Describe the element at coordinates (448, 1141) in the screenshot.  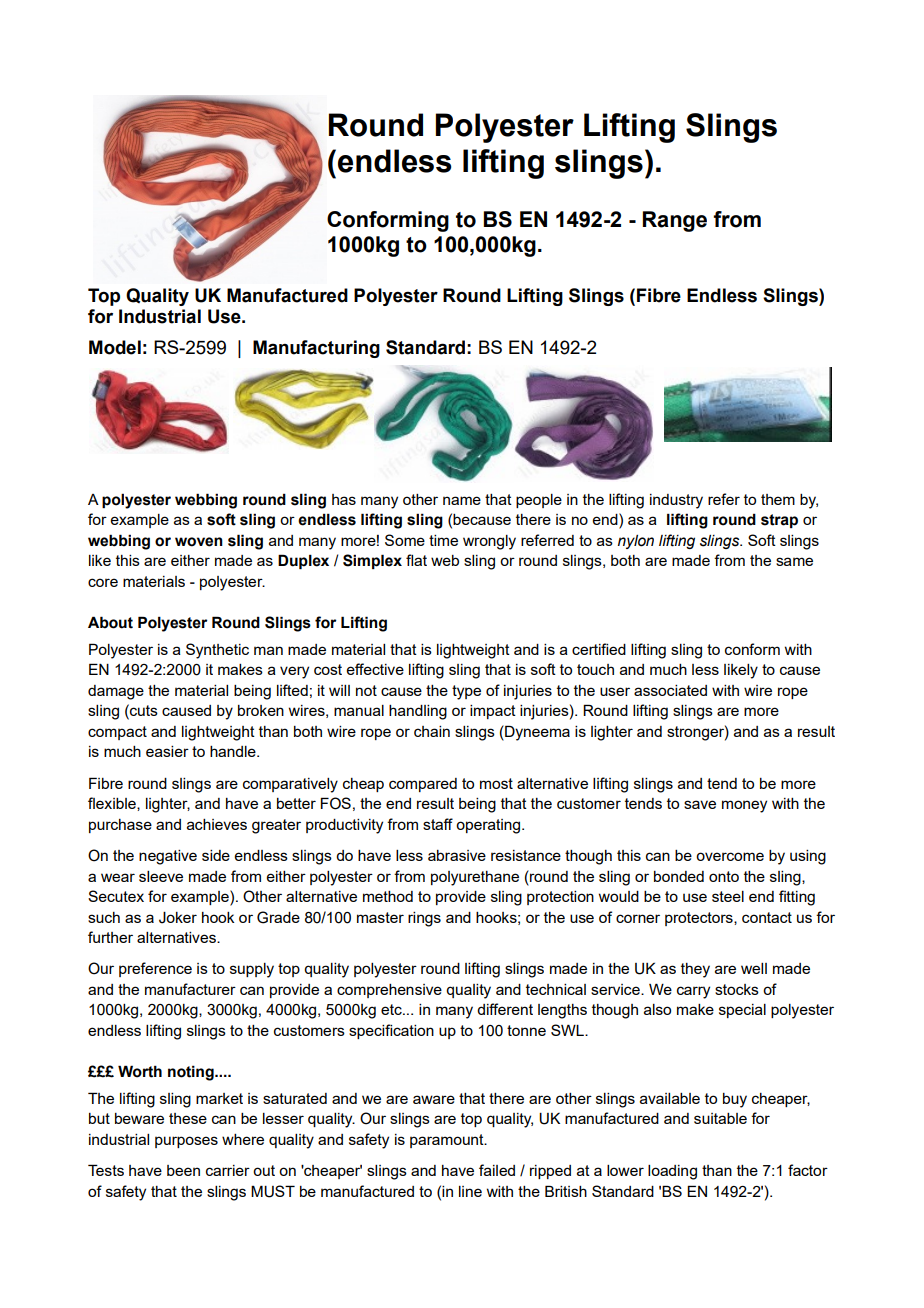
I see `paramount` at that location.
